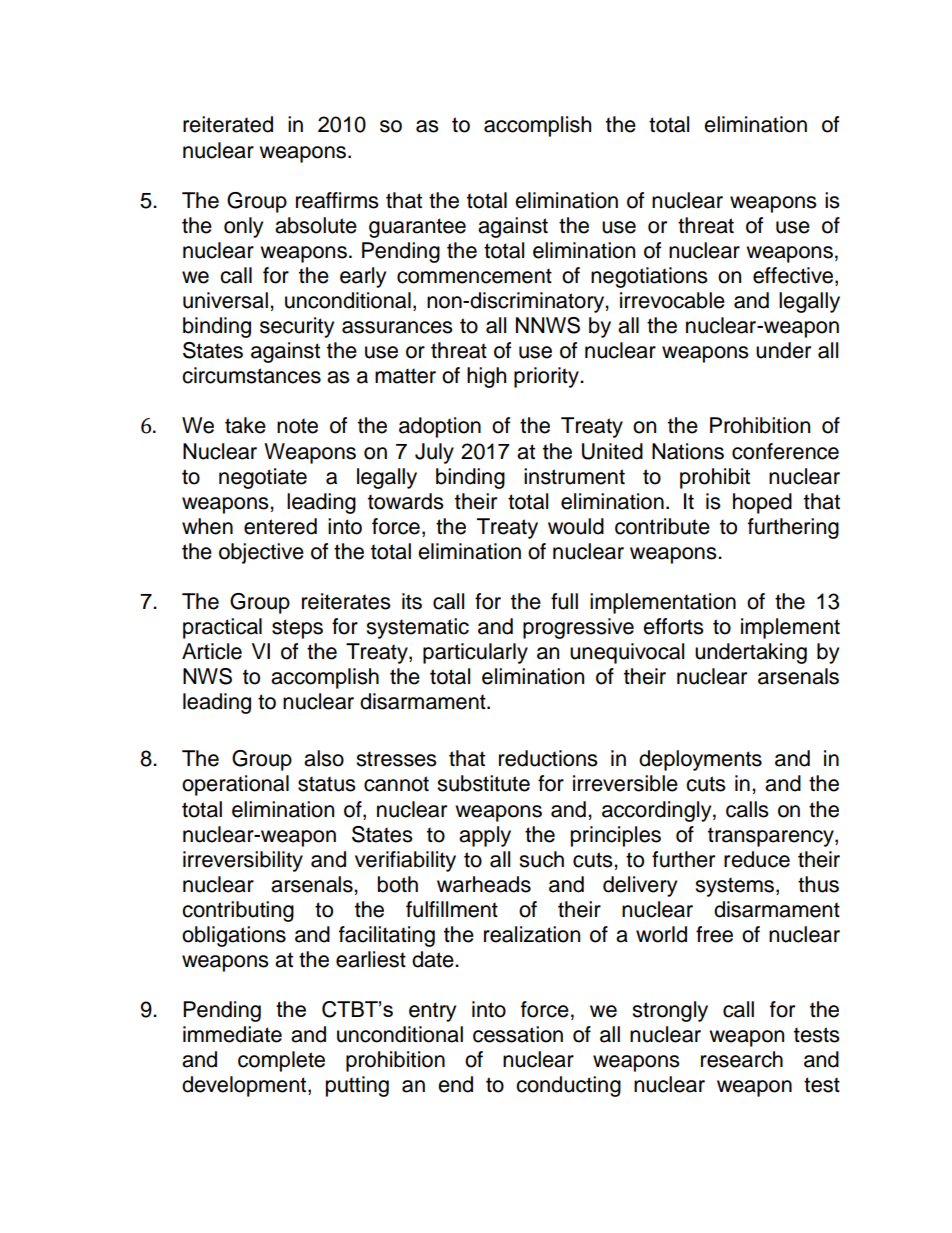 Image resolution: width=952 pixels, height=1233 pixels. What do you see at coordinates (485, 836) in the image?
I see `apply` at bounding box center [485, 836].
